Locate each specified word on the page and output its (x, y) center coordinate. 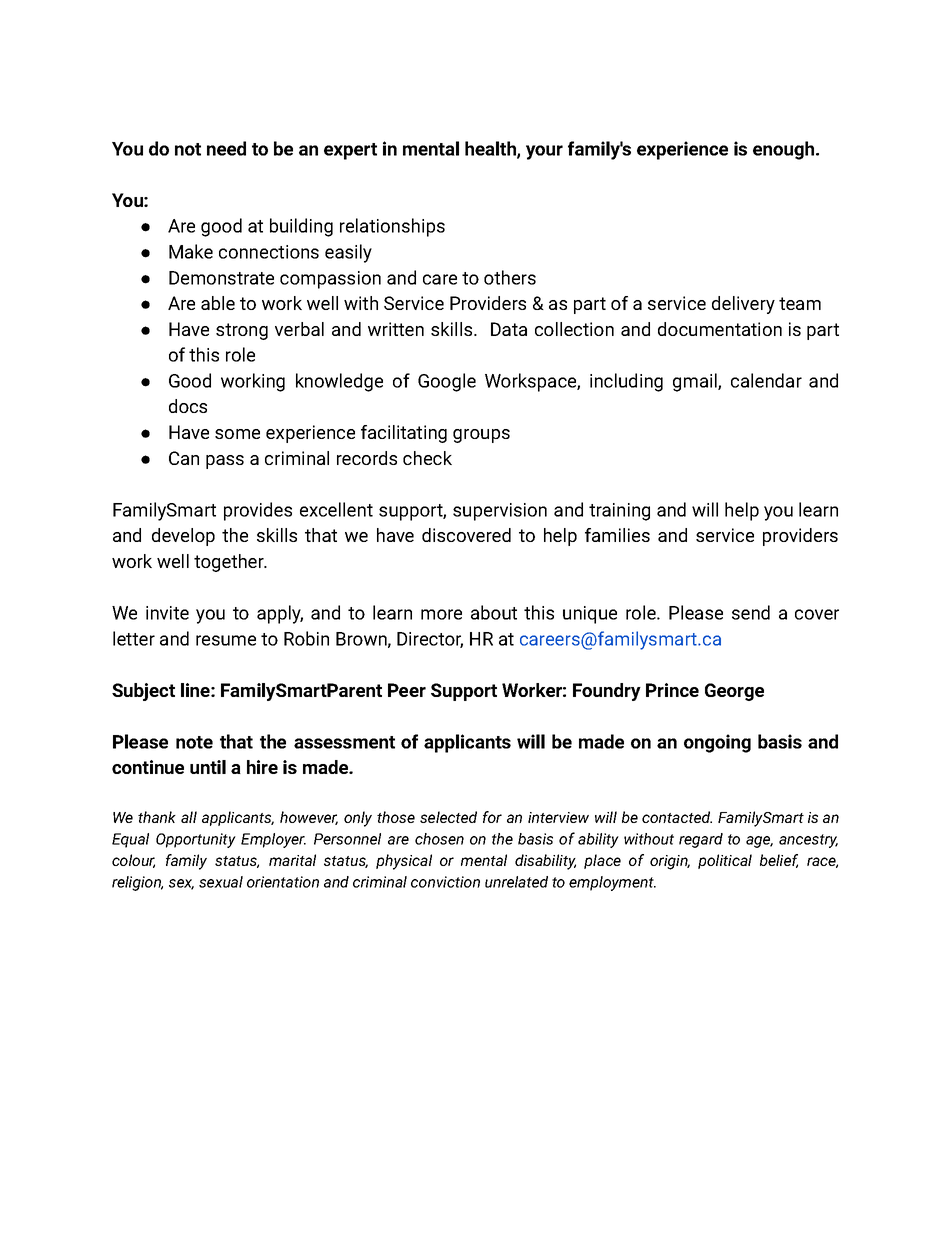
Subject (143, 692)
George (734, 692)
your (544, 152)
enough (785, 150)
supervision (500, 512)
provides (258, 511)
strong (242, 331)
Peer (407, 690)
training (619, 512)
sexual (221, 882)
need (226, 148)
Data (509, 329)
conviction (445, 882)
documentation (720, 329)
